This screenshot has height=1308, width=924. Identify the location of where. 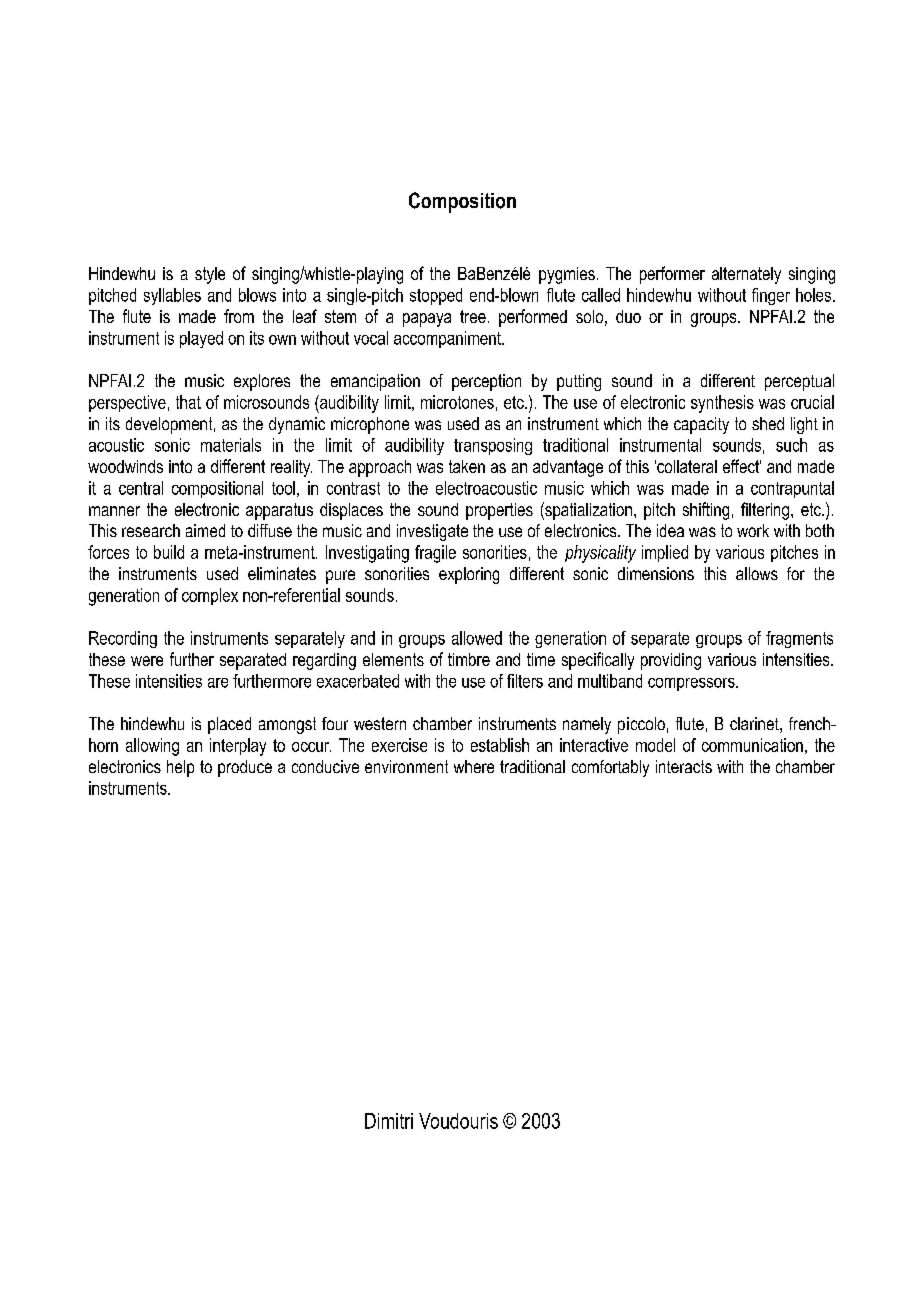
(474, 766).
